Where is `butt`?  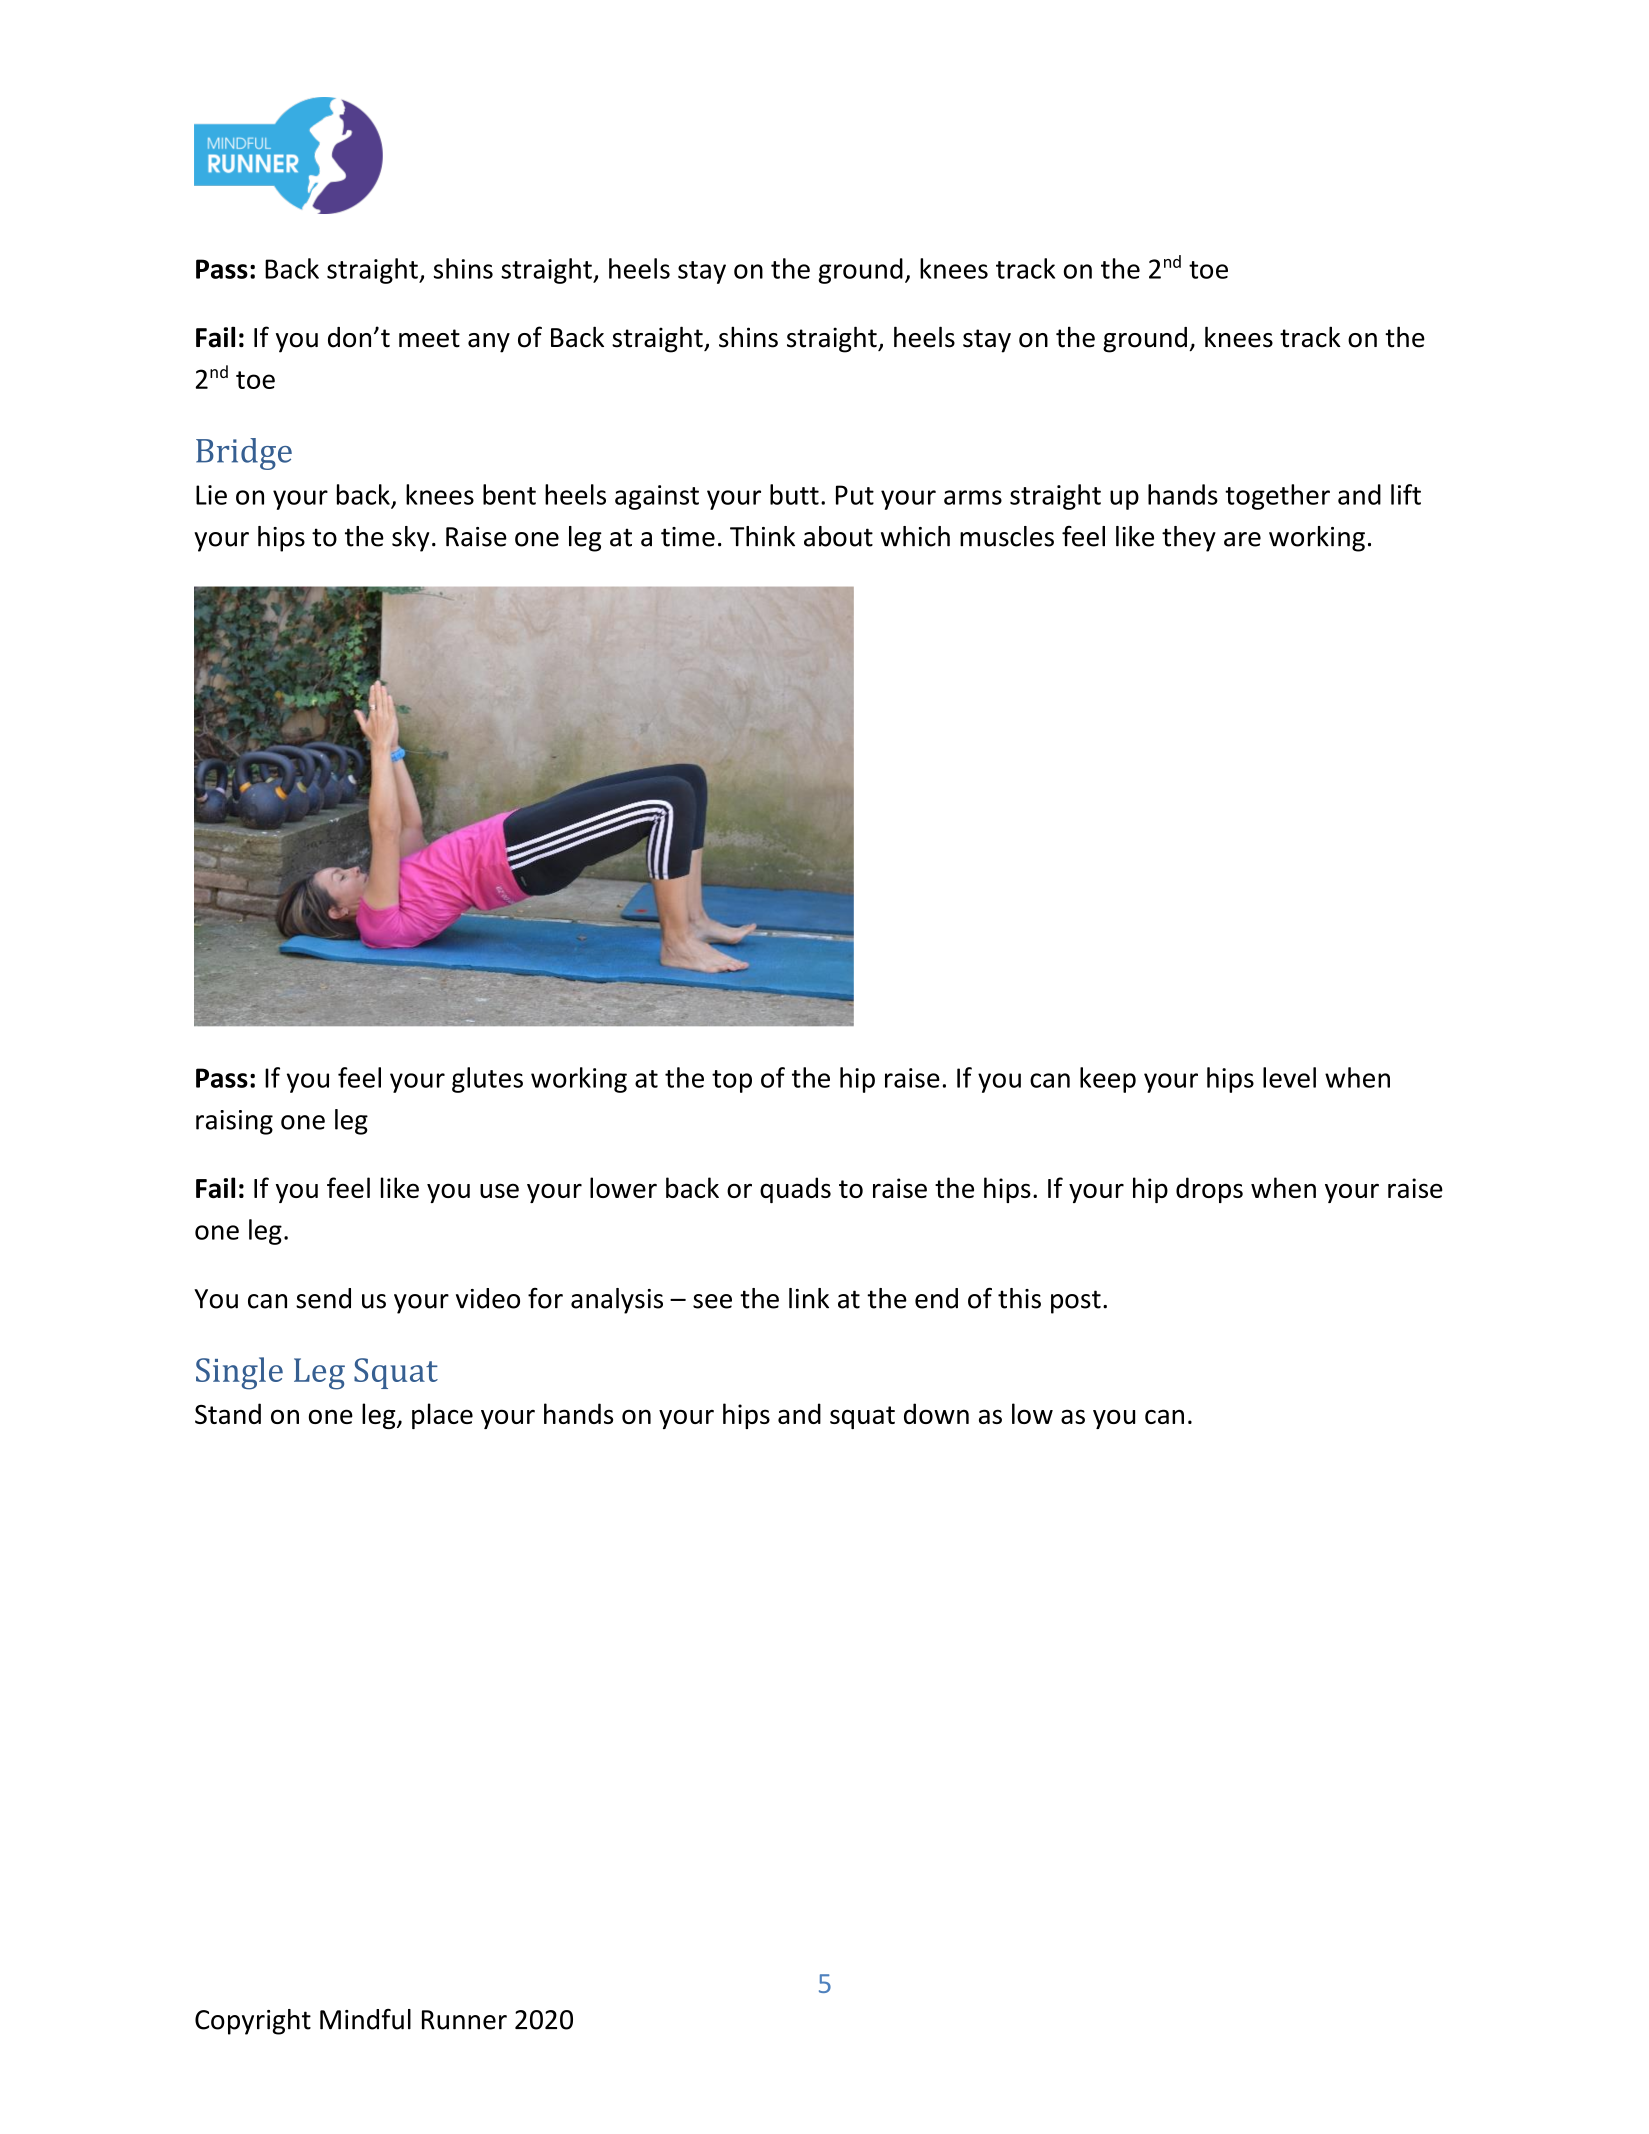
butt is located at coordinates (794, 494).
